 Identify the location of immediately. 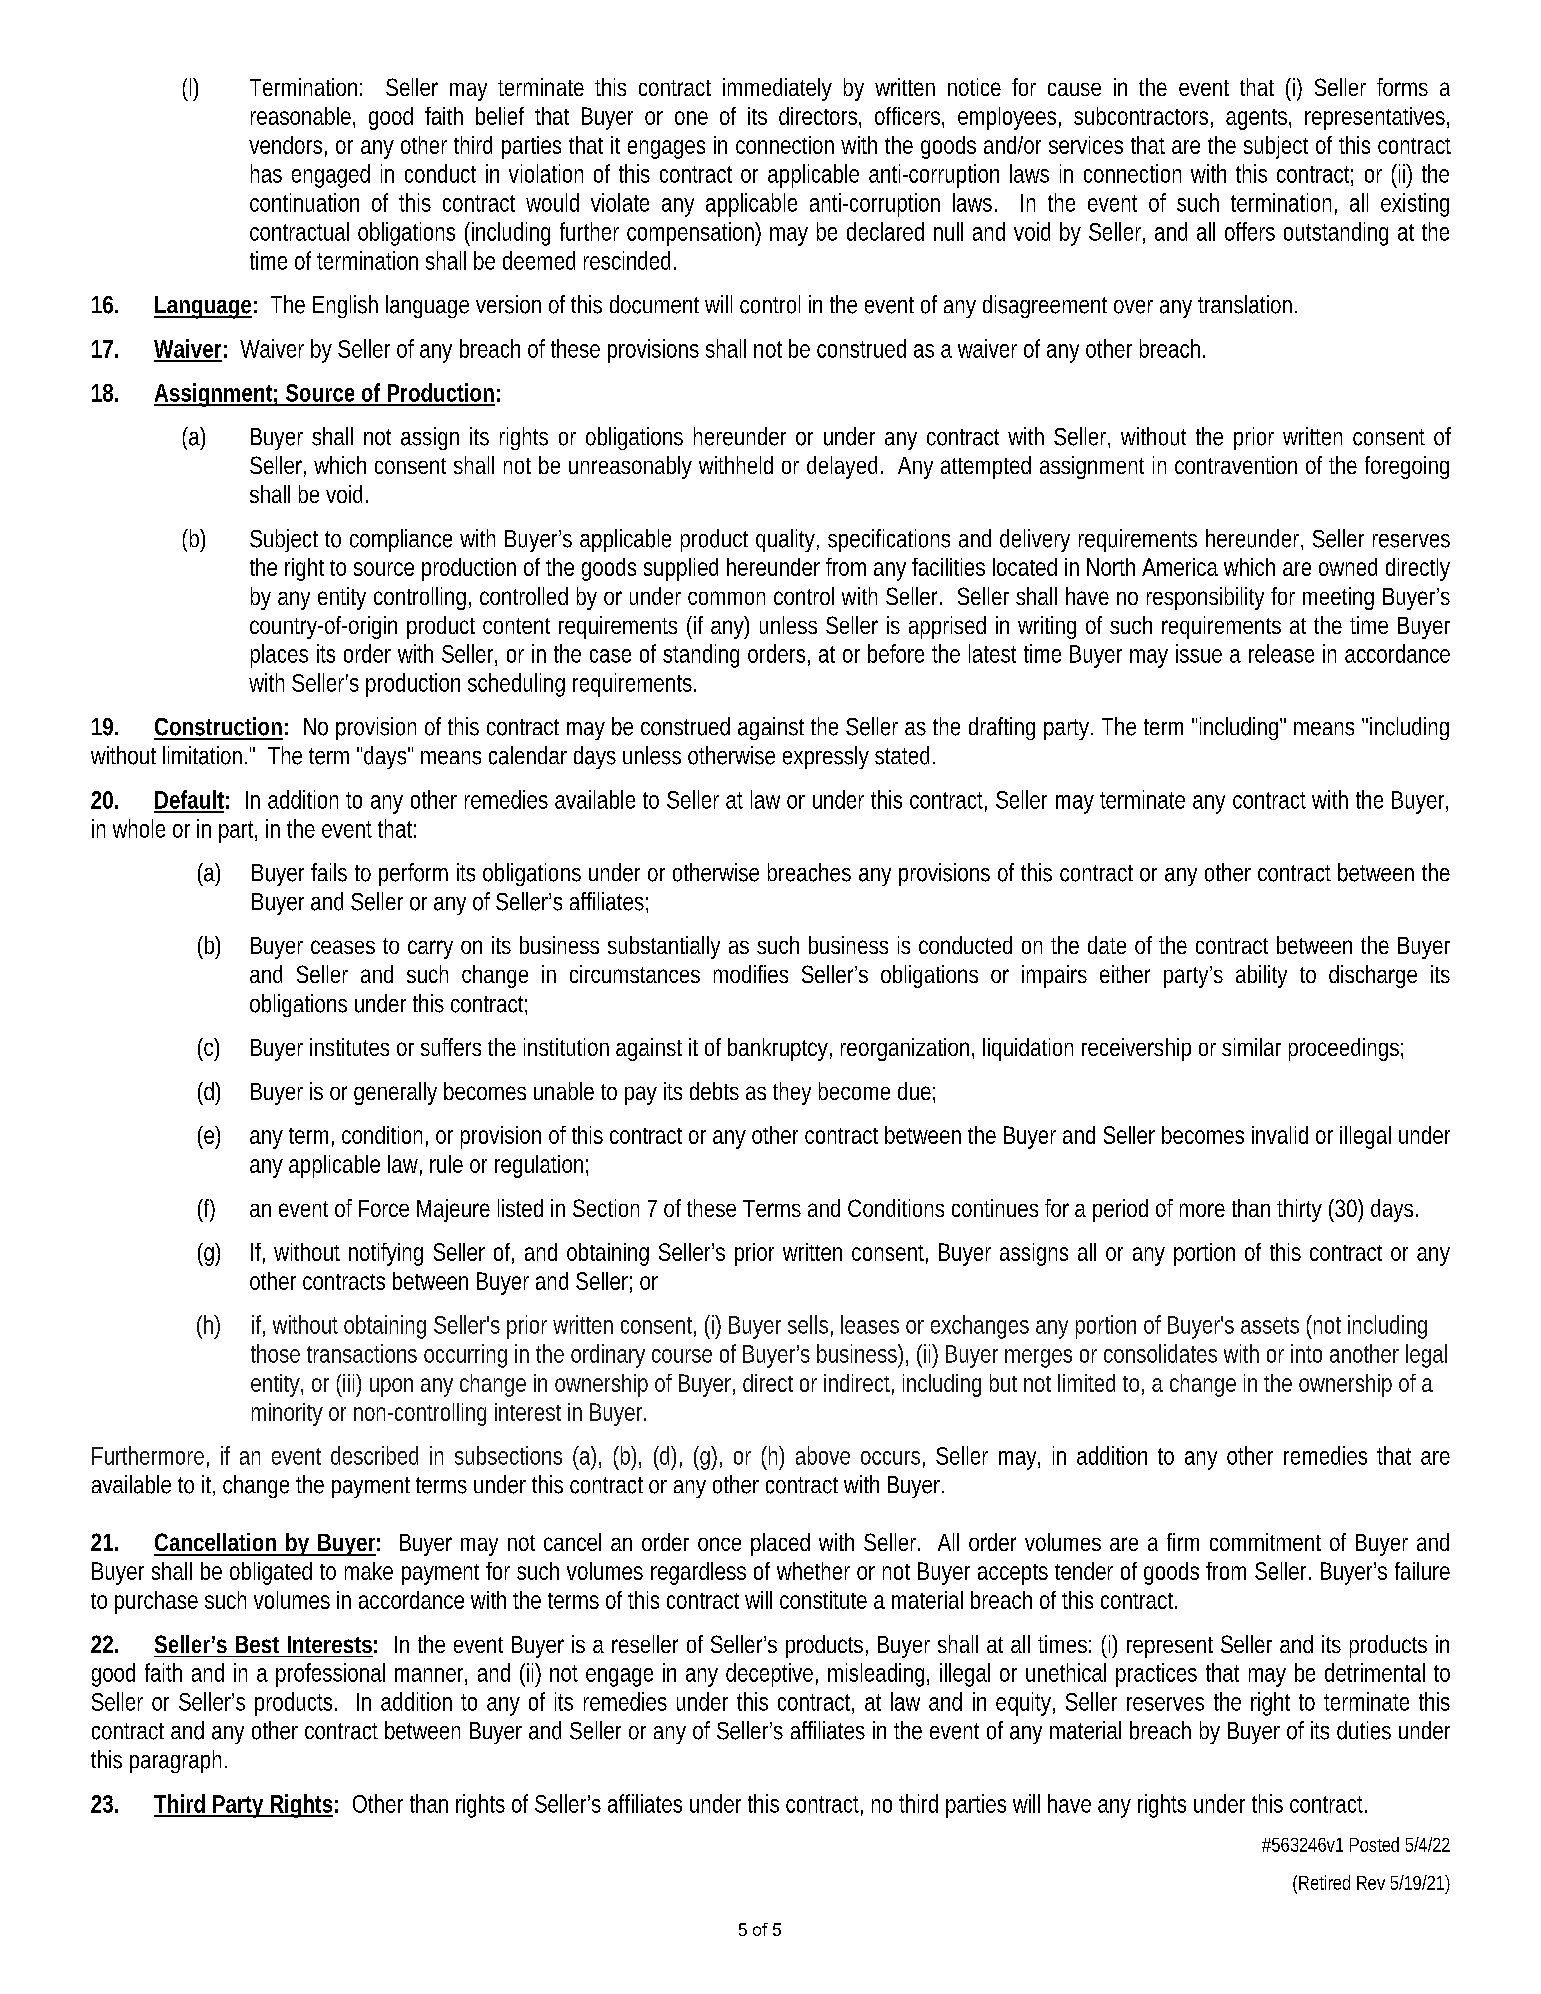
(777, 89).
